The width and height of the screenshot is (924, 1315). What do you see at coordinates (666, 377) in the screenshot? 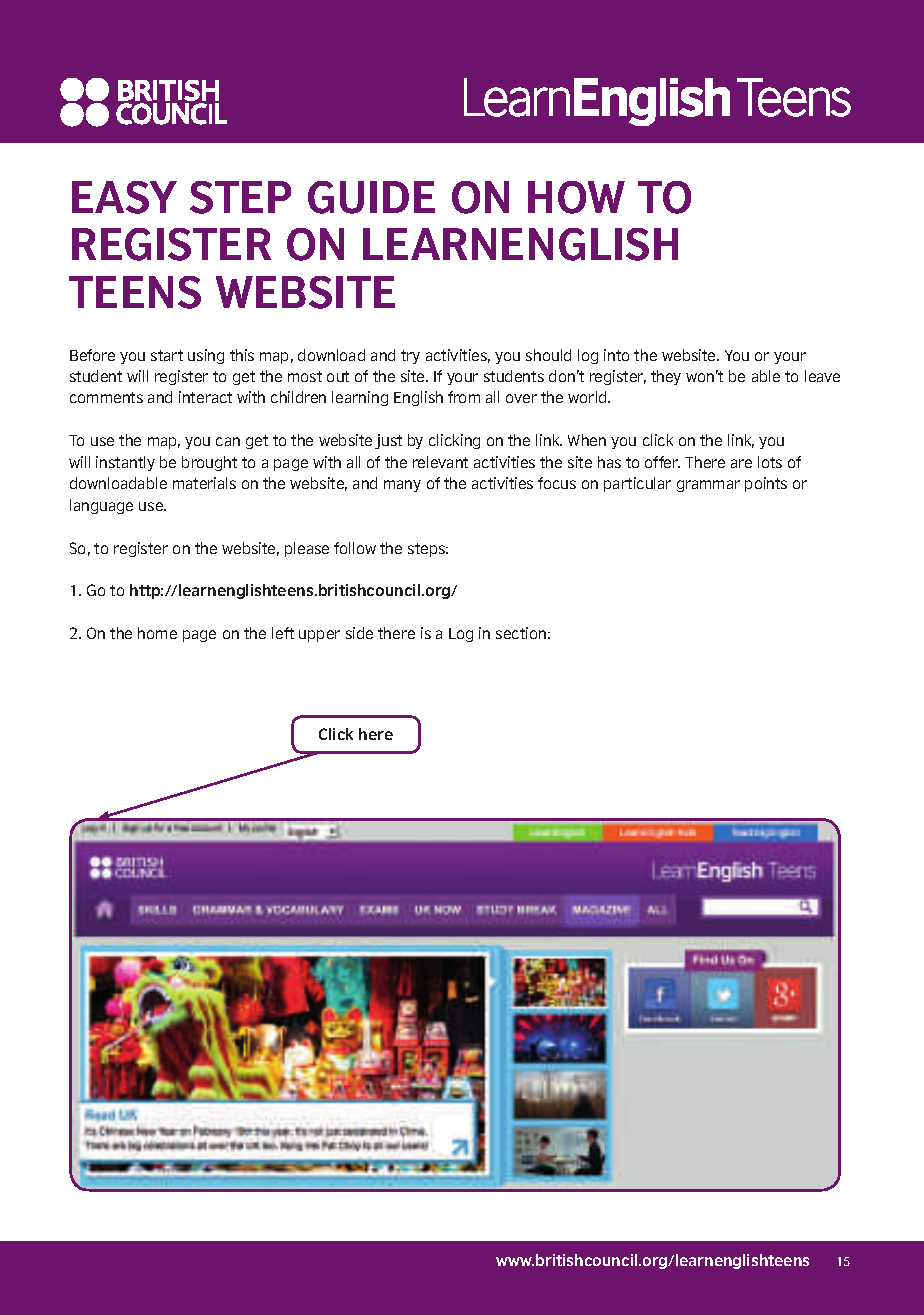
I see `they` at bounding box center [666, 377].
